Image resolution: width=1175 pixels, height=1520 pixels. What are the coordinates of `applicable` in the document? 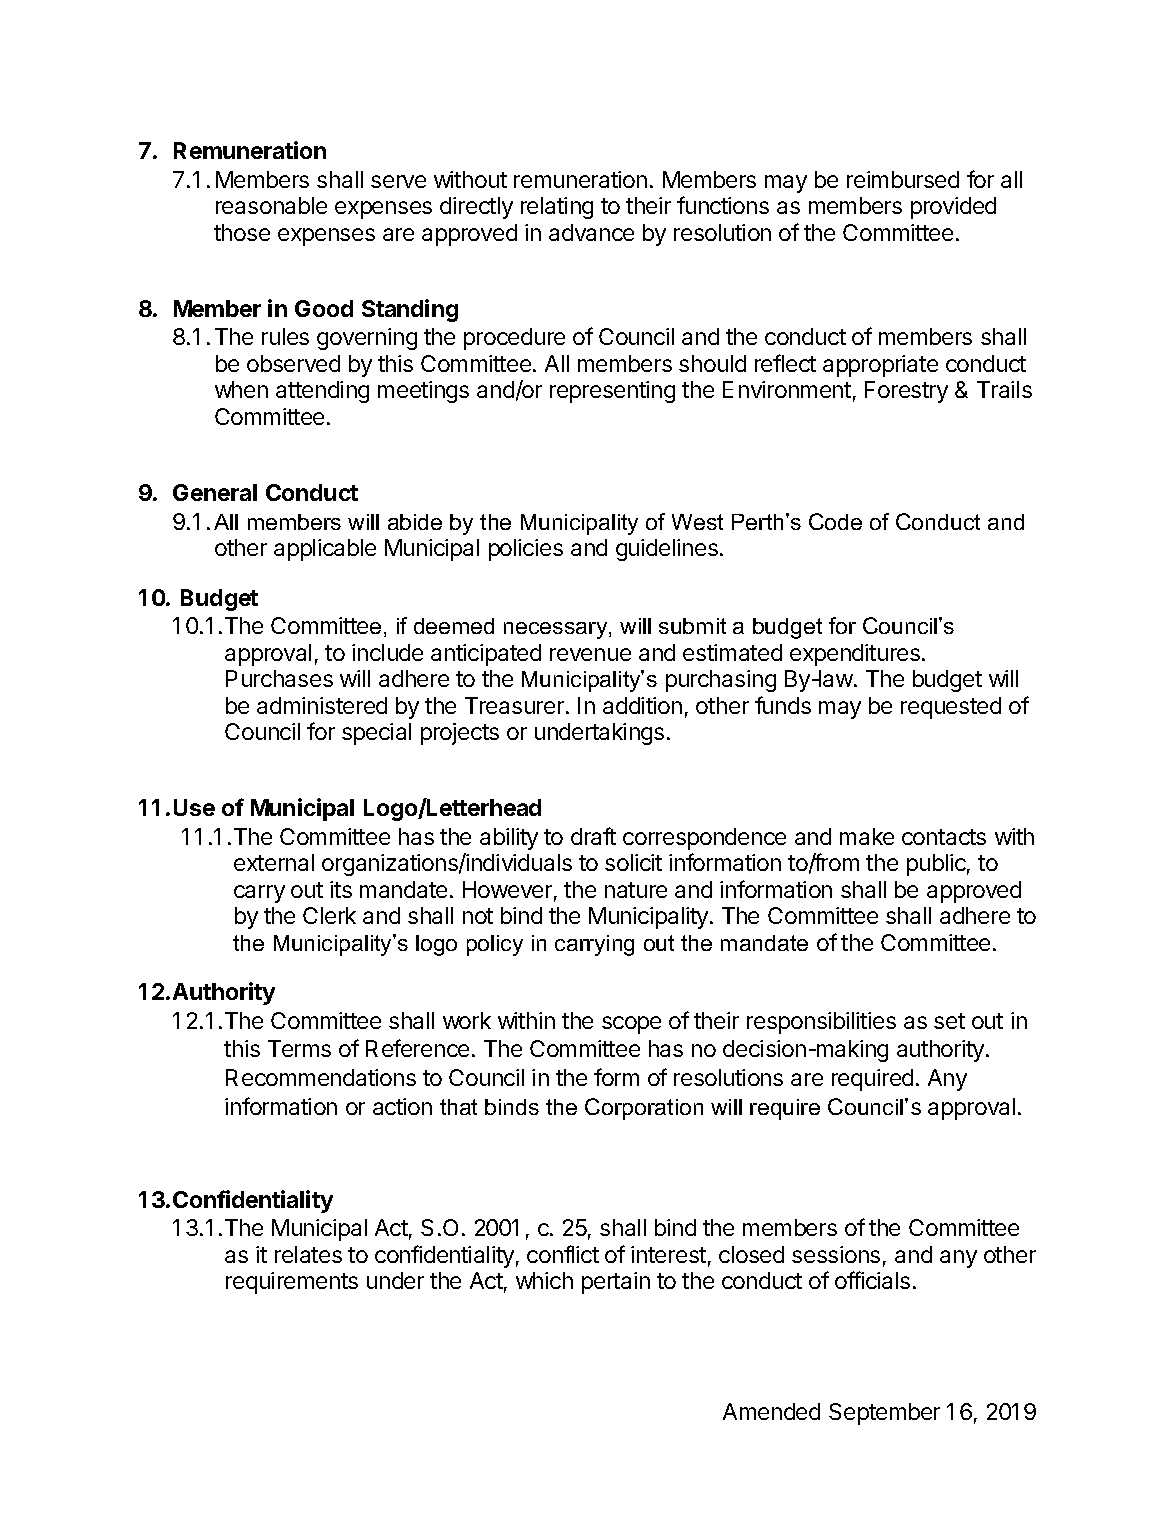 It's located at (325, 550).
